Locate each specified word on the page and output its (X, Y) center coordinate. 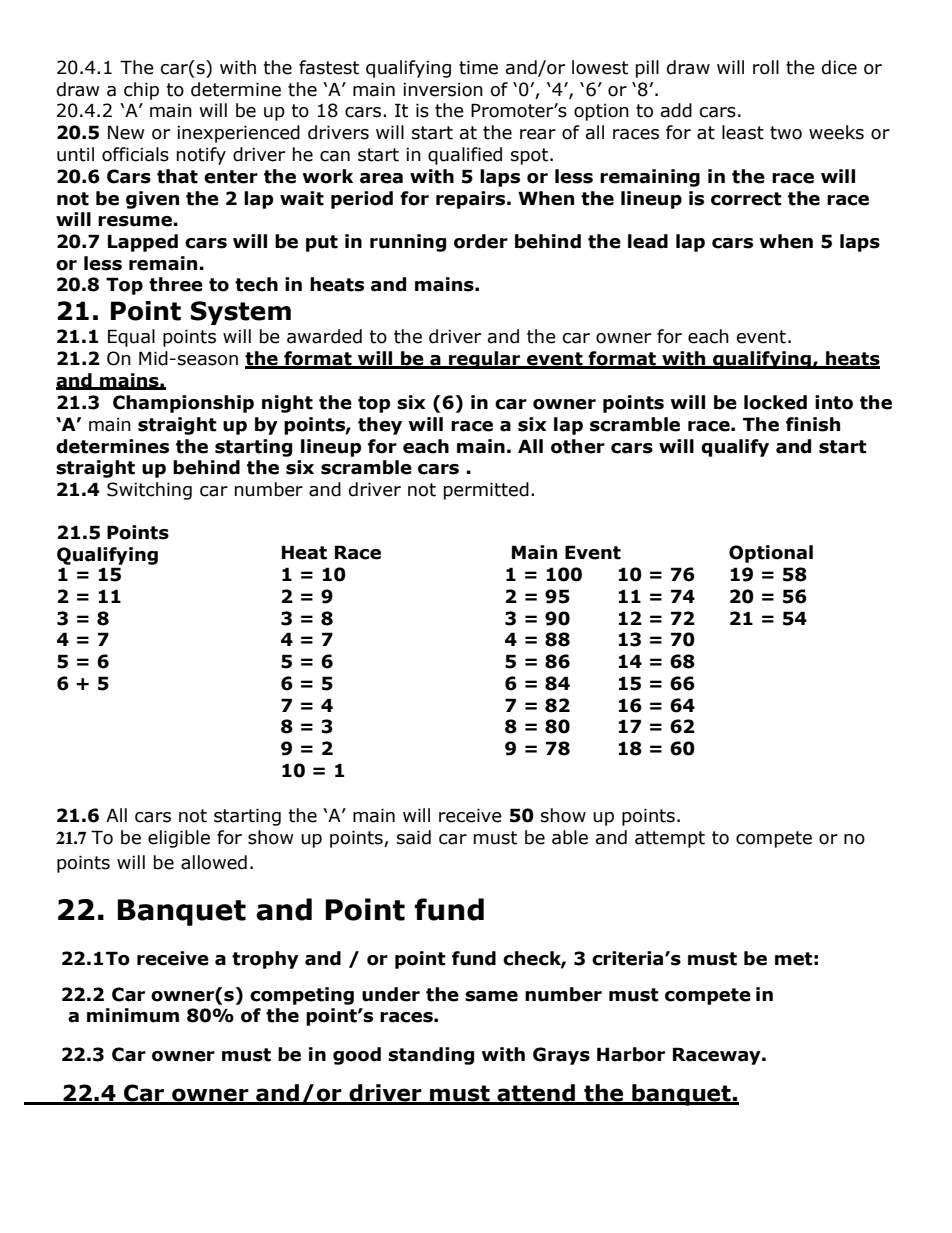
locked (775, 402)
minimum (133, 1015)
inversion (443, 90)
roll (766, 67)
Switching (149, 491)
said (414, 837)
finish (813, 424)
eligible (179, 839)
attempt (670, 839)
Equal (131, 338)
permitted (486, 491)
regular (485, 360)
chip (141, 91)
